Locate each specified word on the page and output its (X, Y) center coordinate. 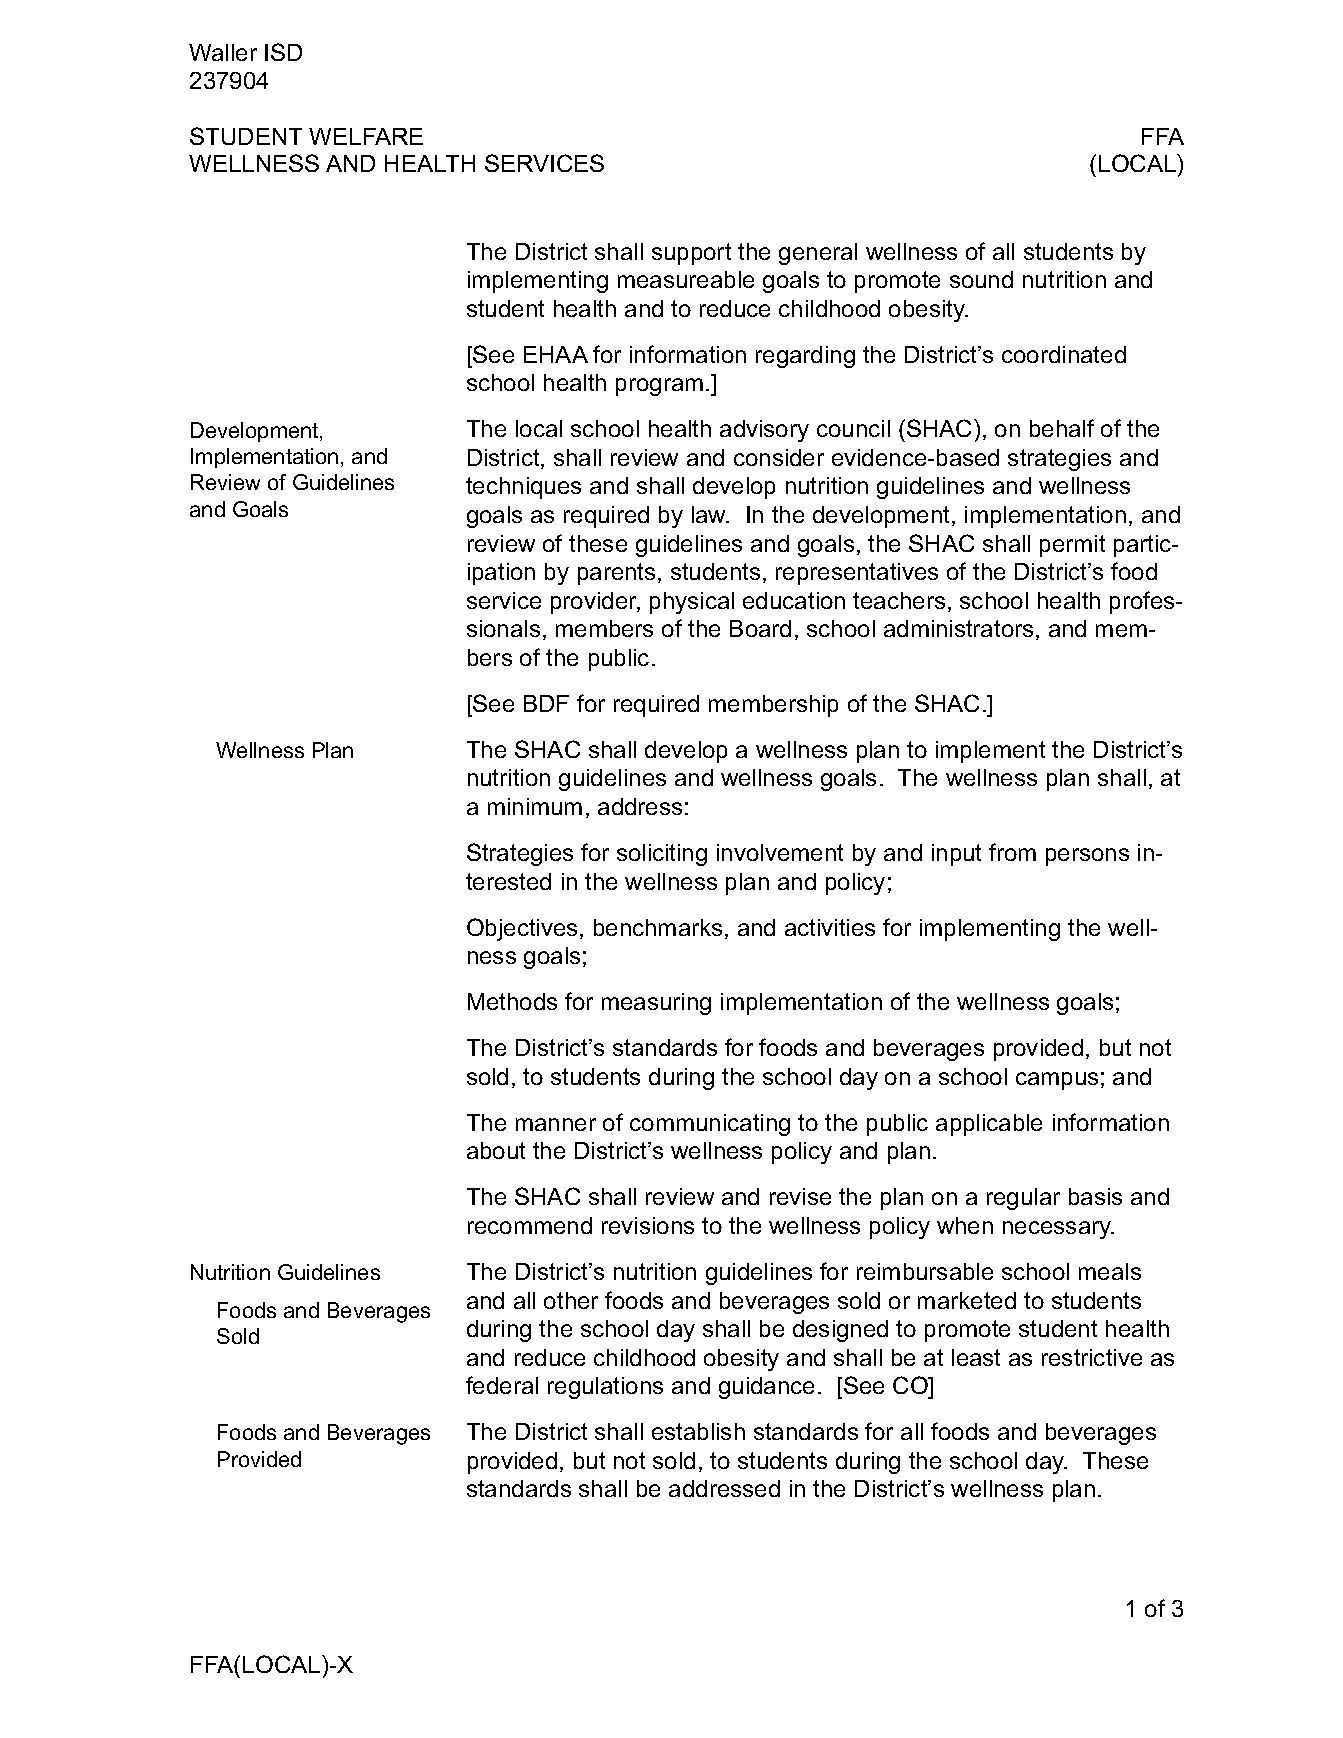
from (1012, 852)
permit (1072, 546)
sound (981, 279)
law (710, 514)
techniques (523, 488)
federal (502, 1385)
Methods (512, 1001)
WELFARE (366, 136)
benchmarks (658, 927)
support (691, 254)
